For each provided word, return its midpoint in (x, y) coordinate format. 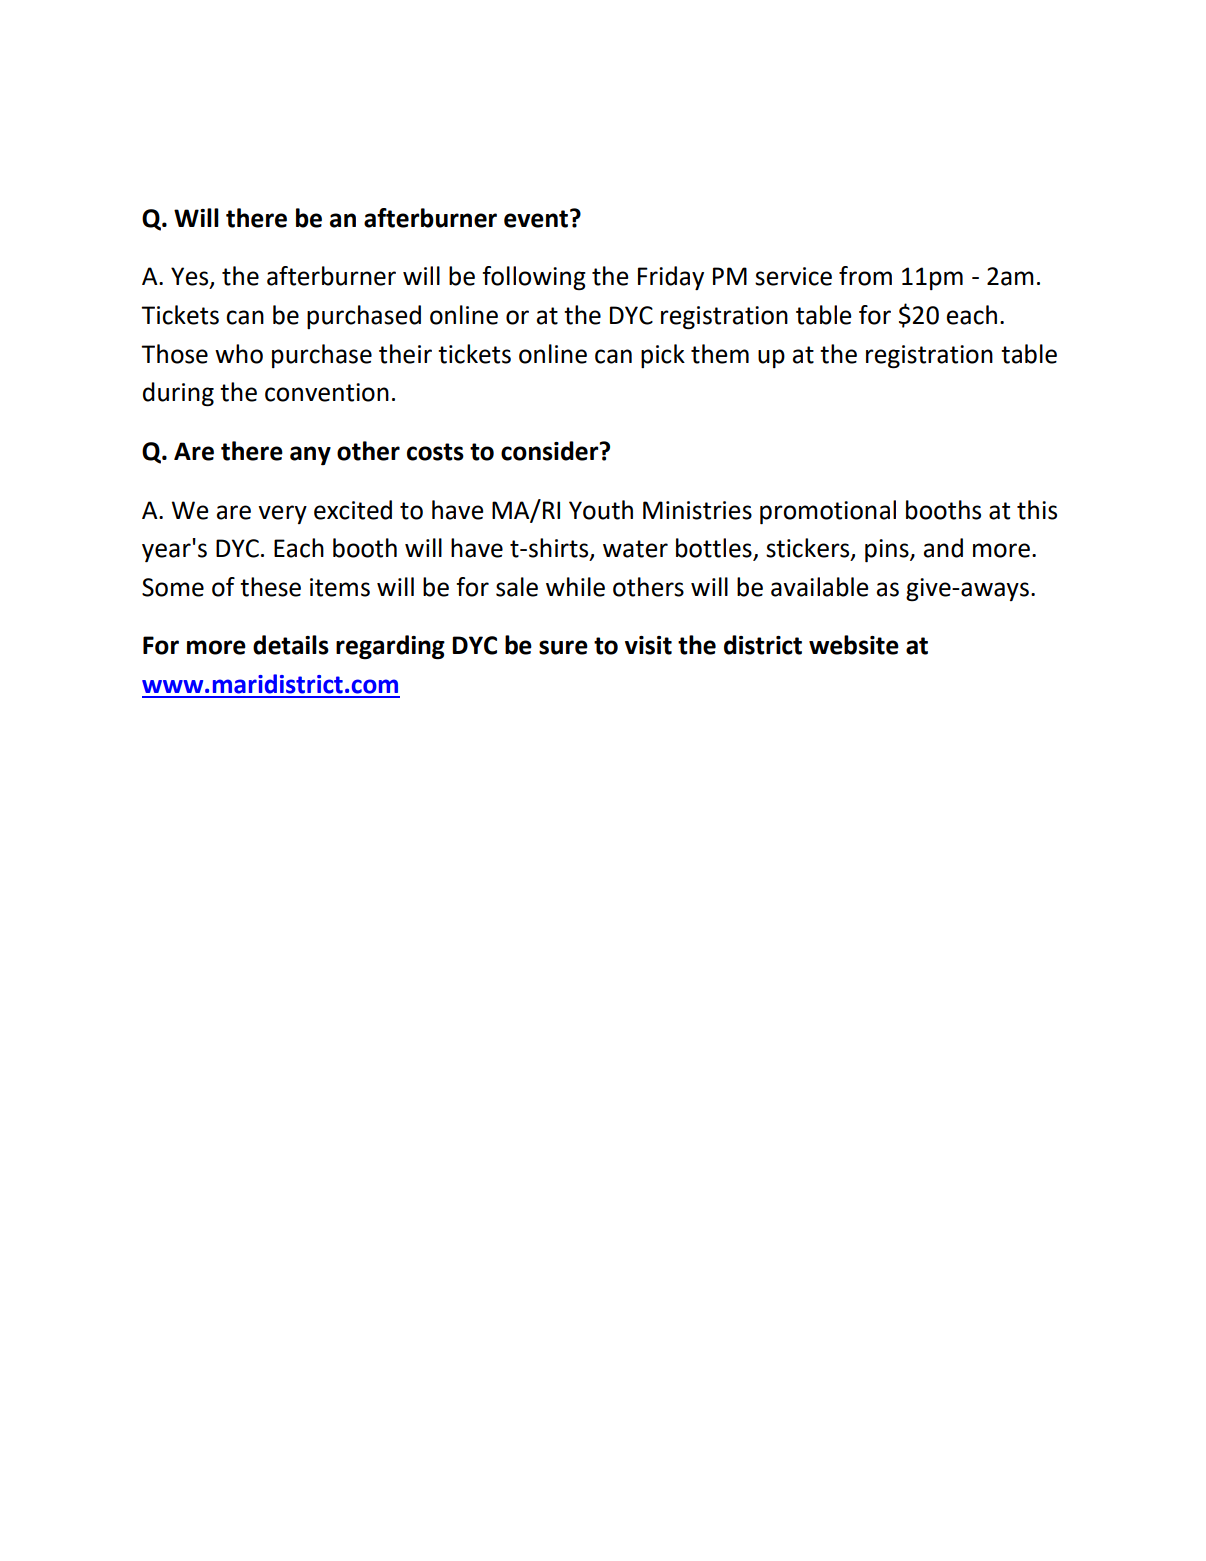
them (720, 354)
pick (663, 356)
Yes (191, 277)
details (291, 645)
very (282, 514)
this (1037, 510)
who (239, 354)
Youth (601, 510)
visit (648, 645)
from (865, 276)
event (537, 218)
